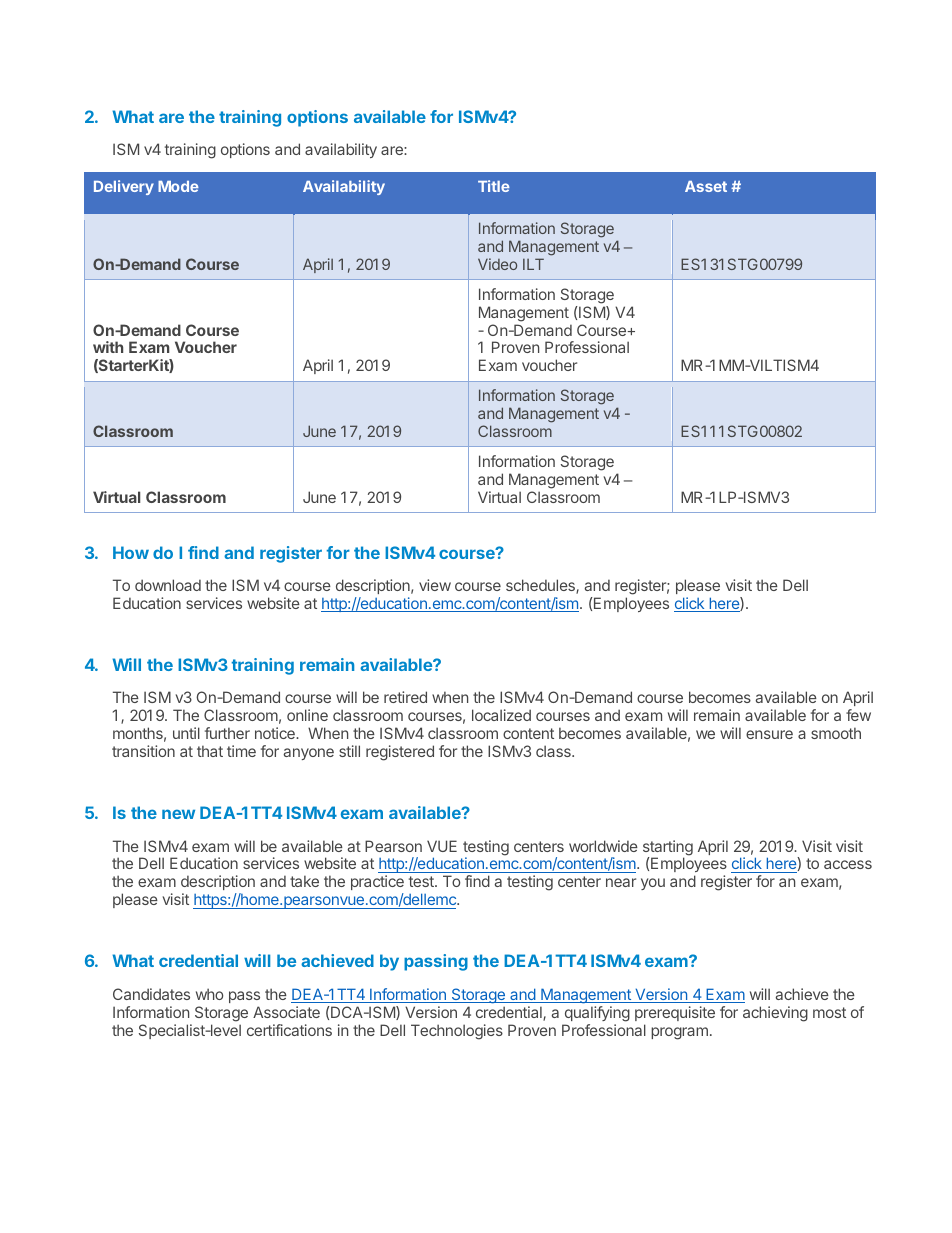 The image size is (952, 1233). What do you see at coordinates (858, 715) in the document?
I see `few` at bounding box center [858, 715].
